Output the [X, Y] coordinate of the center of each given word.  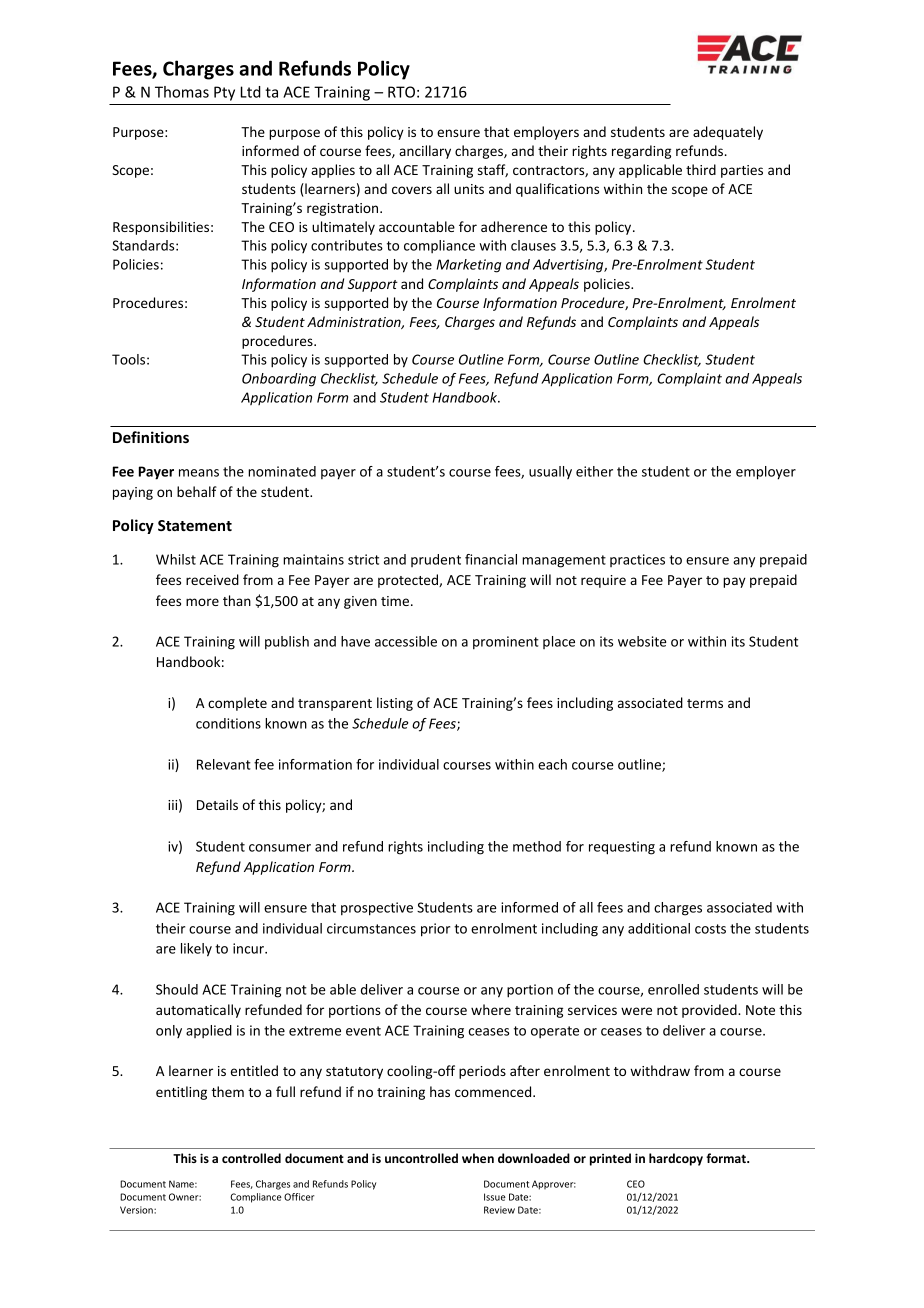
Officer [299, 1197]
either [594, 471]
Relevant [224, 764]
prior [435, 930]
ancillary [425, 152]
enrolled [673, 989]
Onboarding [279, 380]
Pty [224, 93]
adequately [728, 133]
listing [395, 704]
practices [637, 560]
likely [196, 950]
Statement [195, 525]
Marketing [468, 266]
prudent [436, 560]
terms [705, 703]
